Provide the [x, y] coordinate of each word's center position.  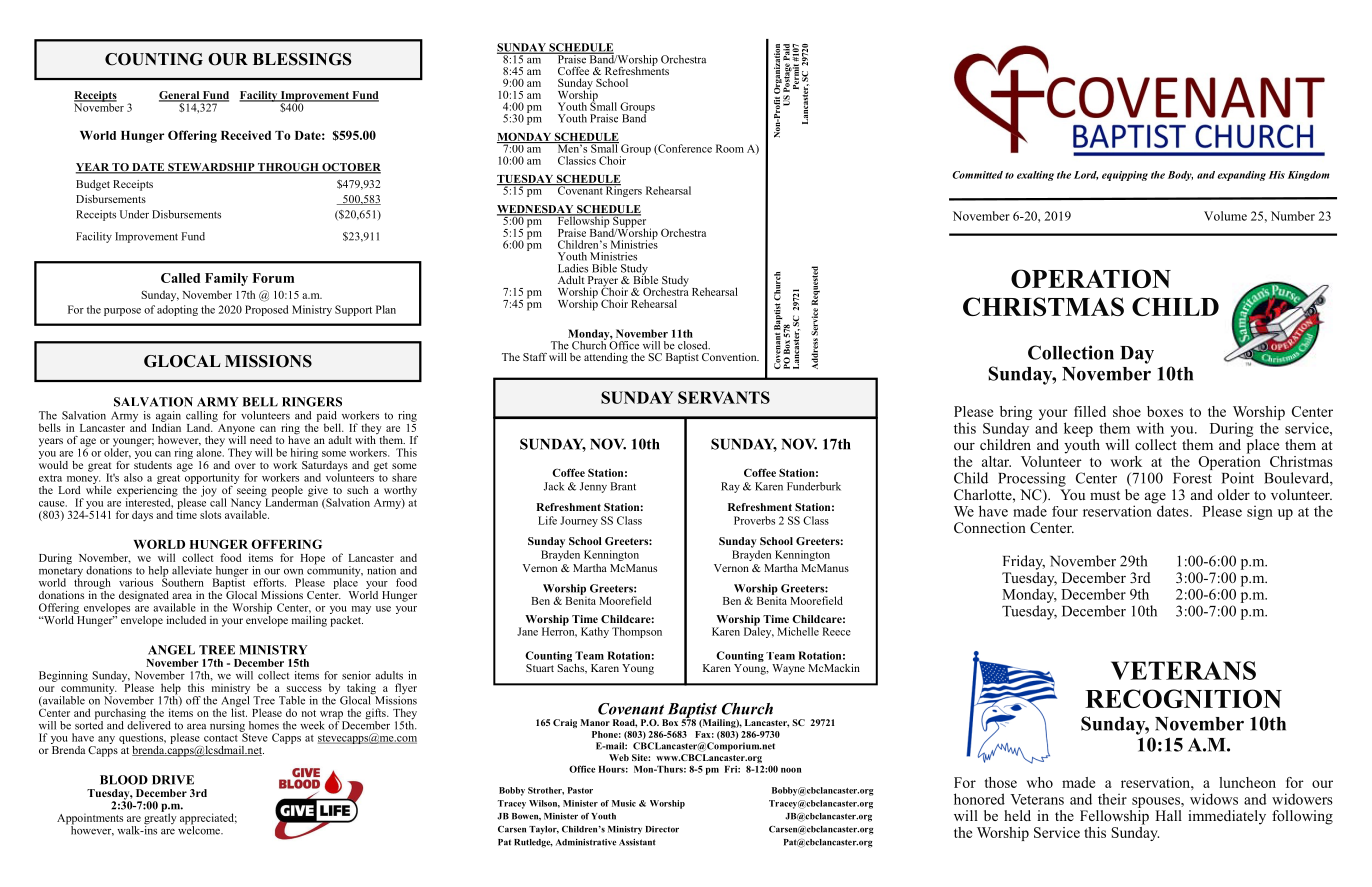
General [180, 96]
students [153, 463]
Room [730, 148]
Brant [623, 486]
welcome [200, 829]
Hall [1168, 815]
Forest [1192, 478]
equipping [1125, 176]
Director [662, 829]
